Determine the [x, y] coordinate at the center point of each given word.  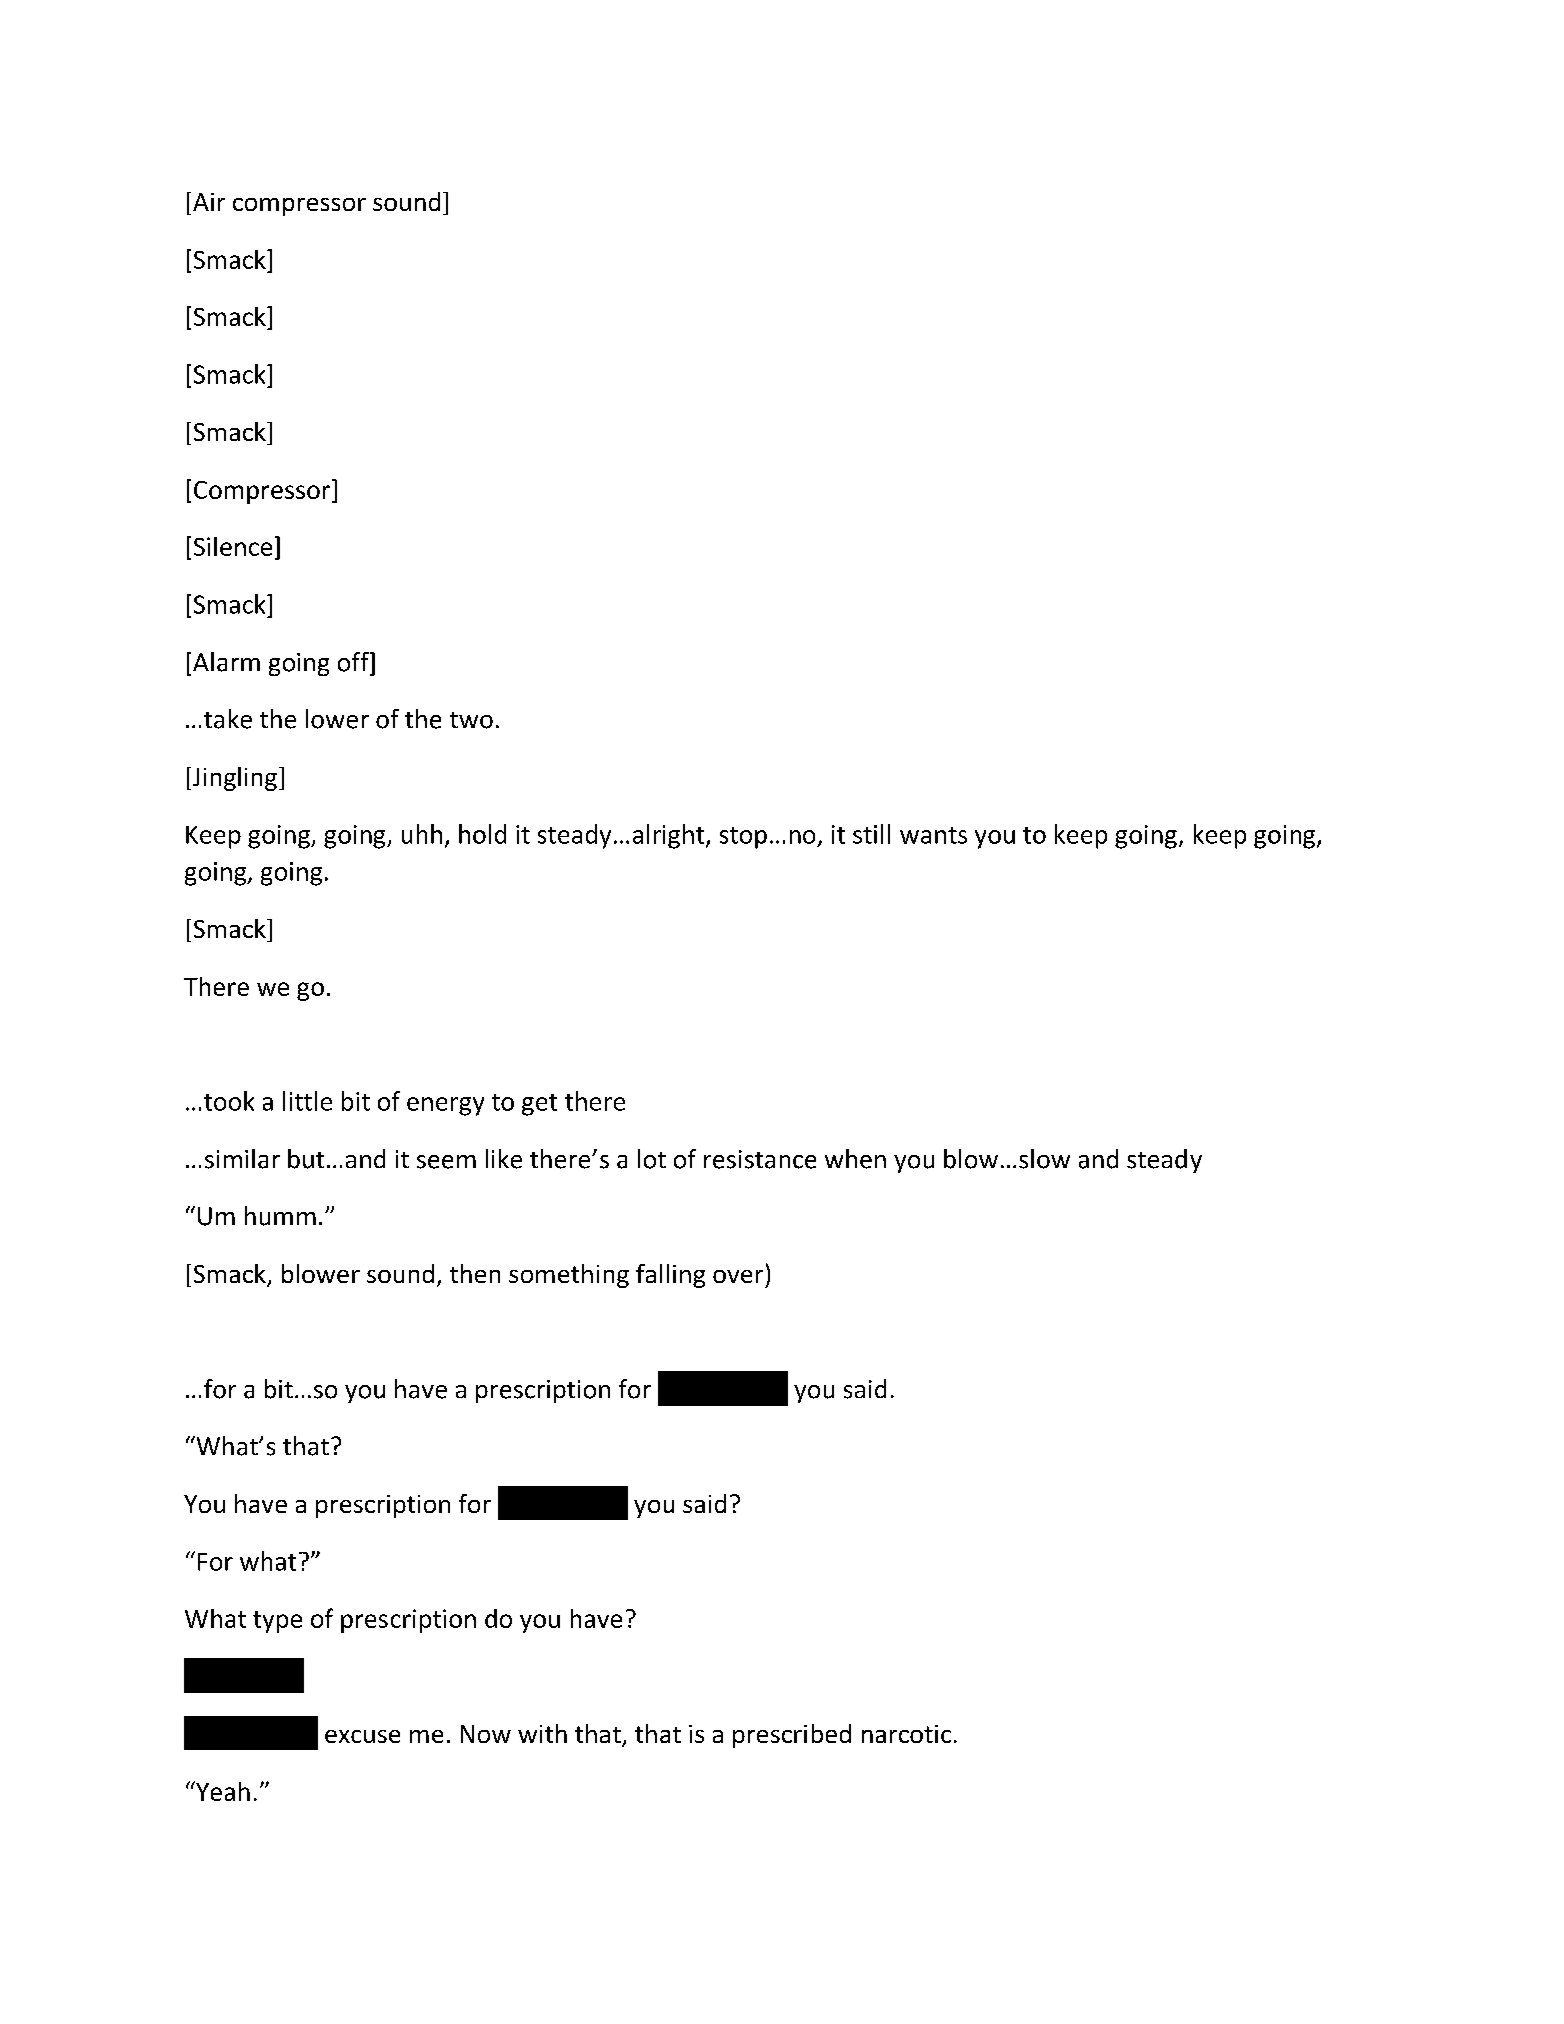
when [855, 1159]
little [307, 1101]
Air [209, 202]
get [539, 1105]
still [871, 834]
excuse [362, 1736]
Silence [233, 546]
